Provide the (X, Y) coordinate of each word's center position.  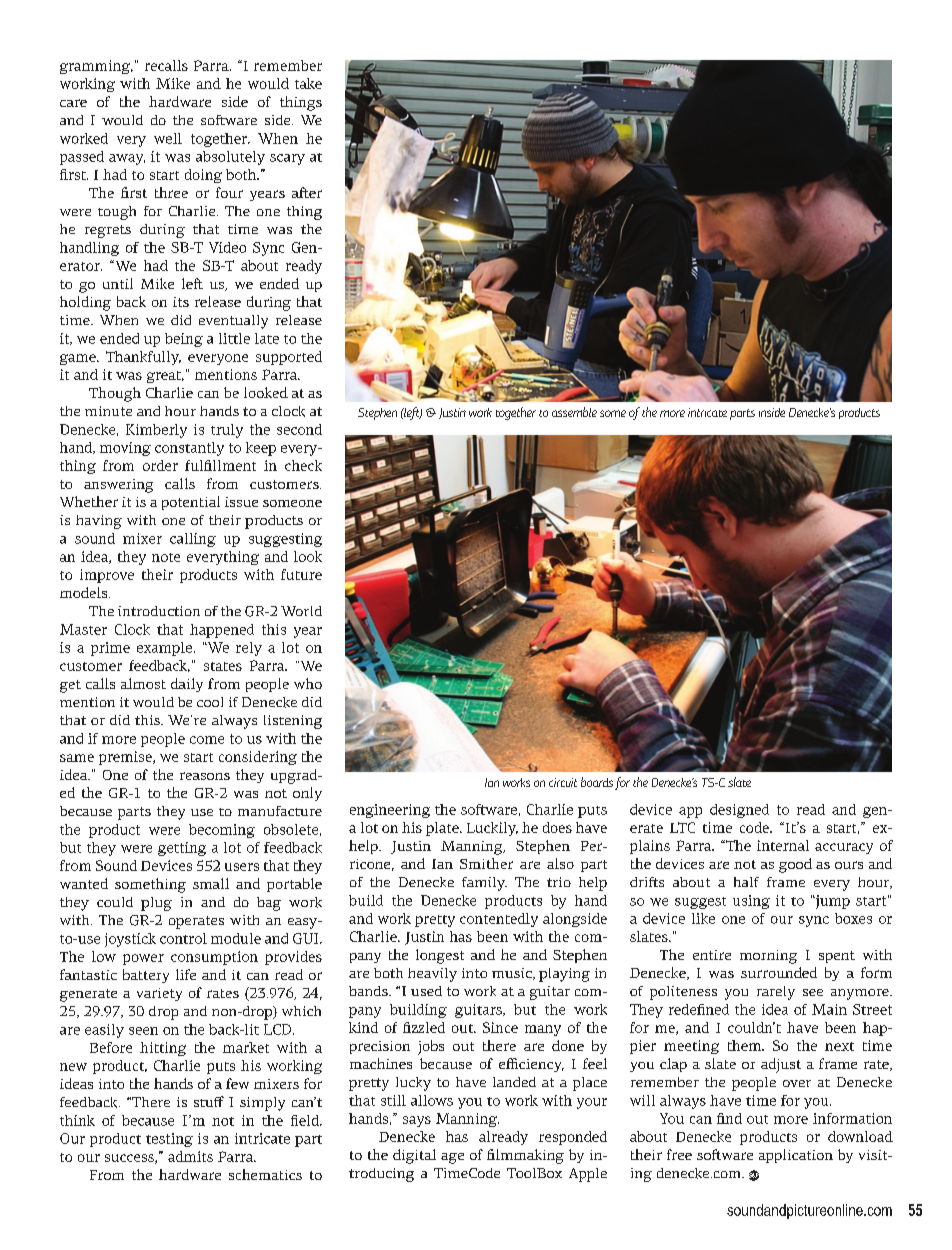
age (452, 1158)
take (308, 83)
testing (169, 1140)
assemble (574, 412)
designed (739, 811)
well (168, 138)
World (301, 611)
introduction (159, 611)
